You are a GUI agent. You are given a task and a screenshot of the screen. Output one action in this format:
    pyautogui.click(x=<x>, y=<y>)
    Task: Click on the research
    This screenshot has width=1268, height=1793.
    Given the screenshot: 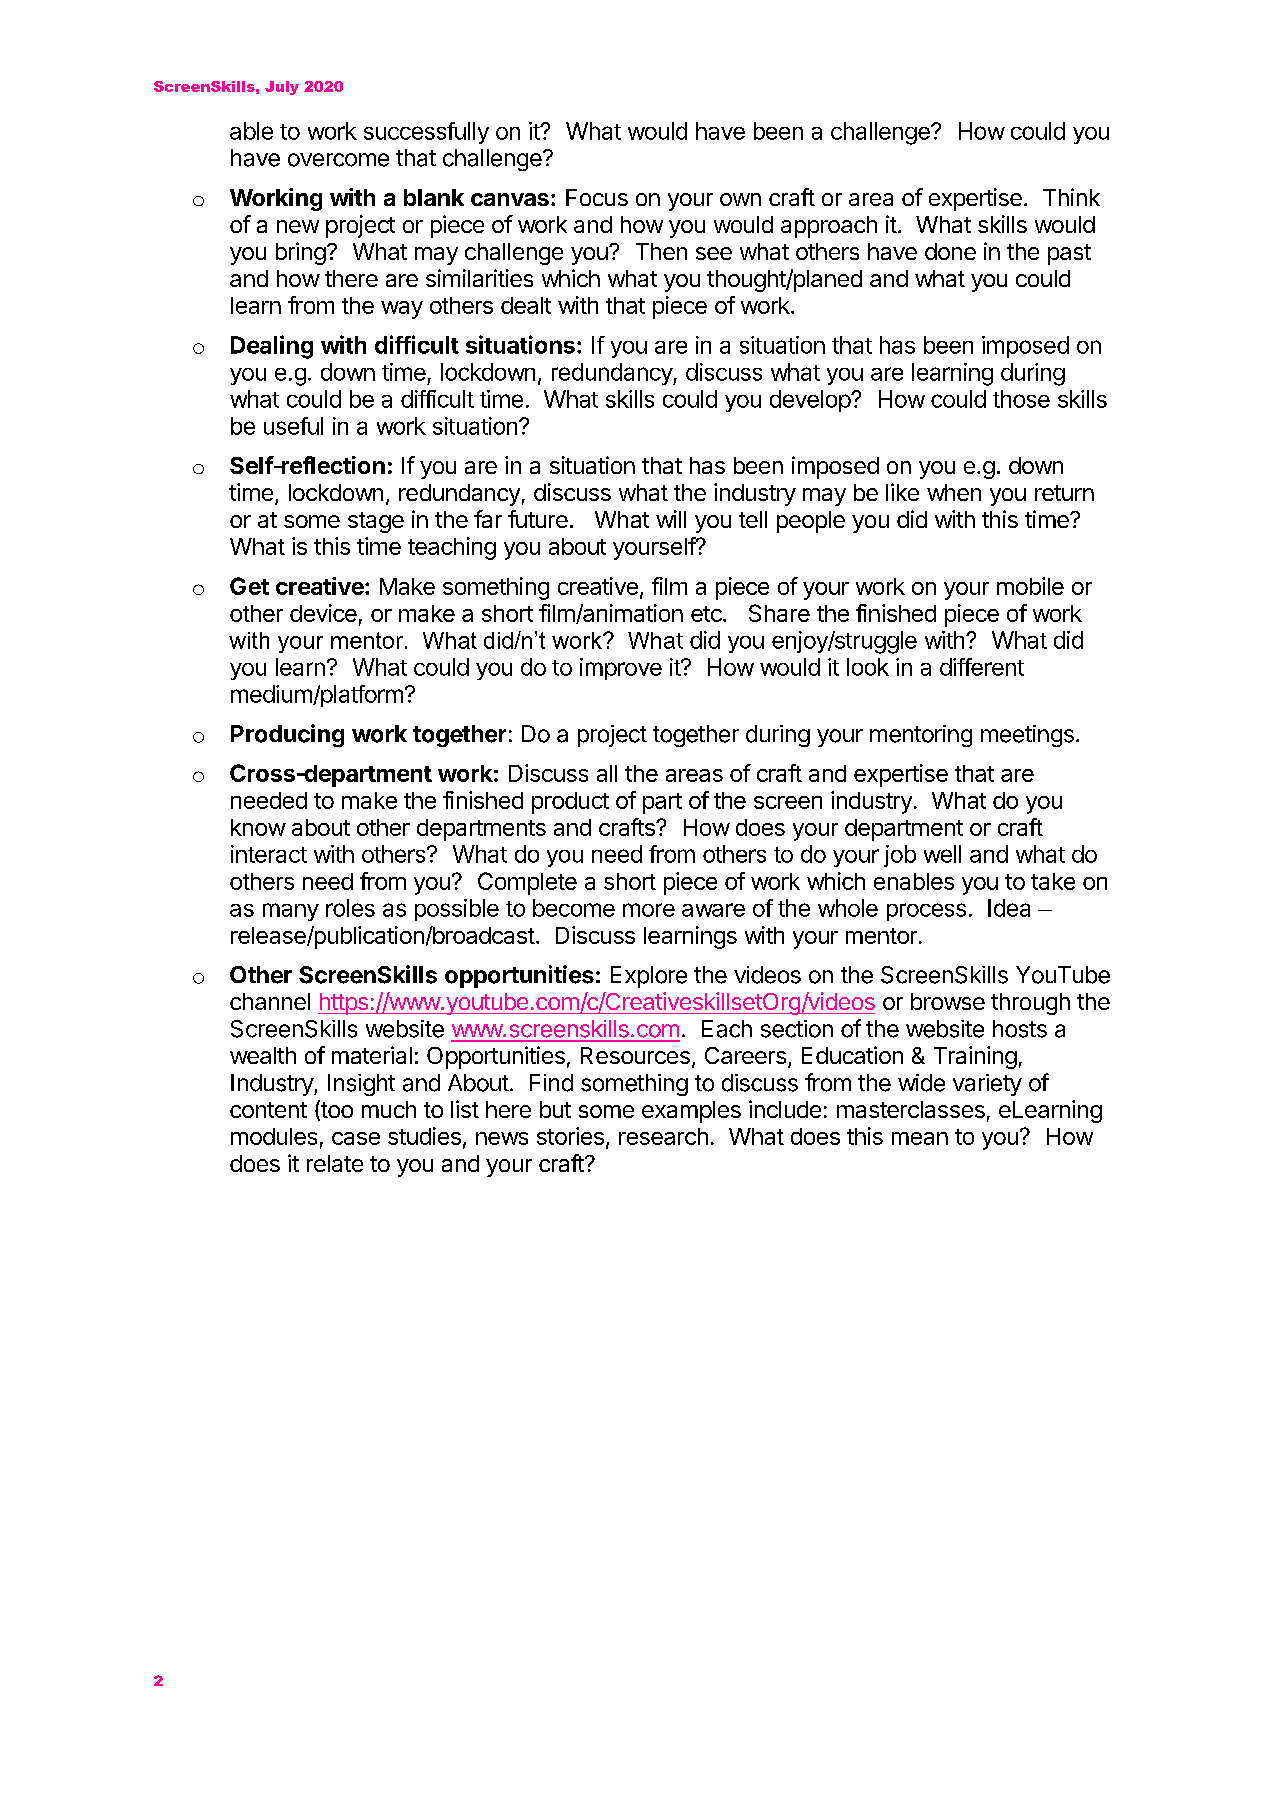 What is the action you would take?
    pyautogui.click(x=663, y=1136)
